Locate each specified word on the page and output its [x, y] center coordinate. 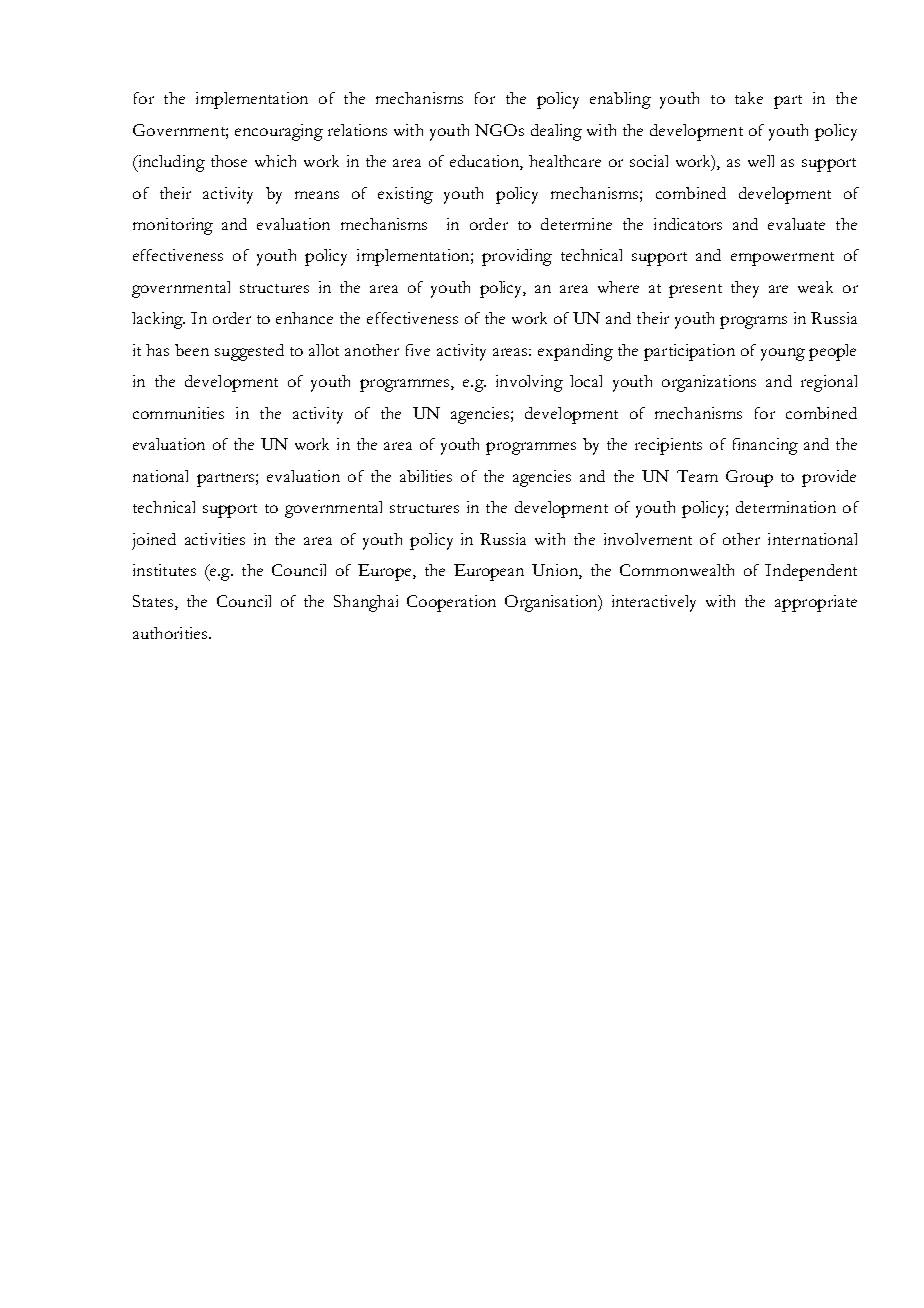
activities [215, 539]
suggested [249, 352]
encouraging [279, 132]
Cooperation [451, 603]
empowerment [782, 259]
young [783, 354]
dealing [556, 132]
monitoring [173, 226]
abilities [426, 476]
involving [529, 383]
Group [749, 478]
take [749, 98]
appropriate [816, 603]
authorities [171, 633]
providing [517, 257]
